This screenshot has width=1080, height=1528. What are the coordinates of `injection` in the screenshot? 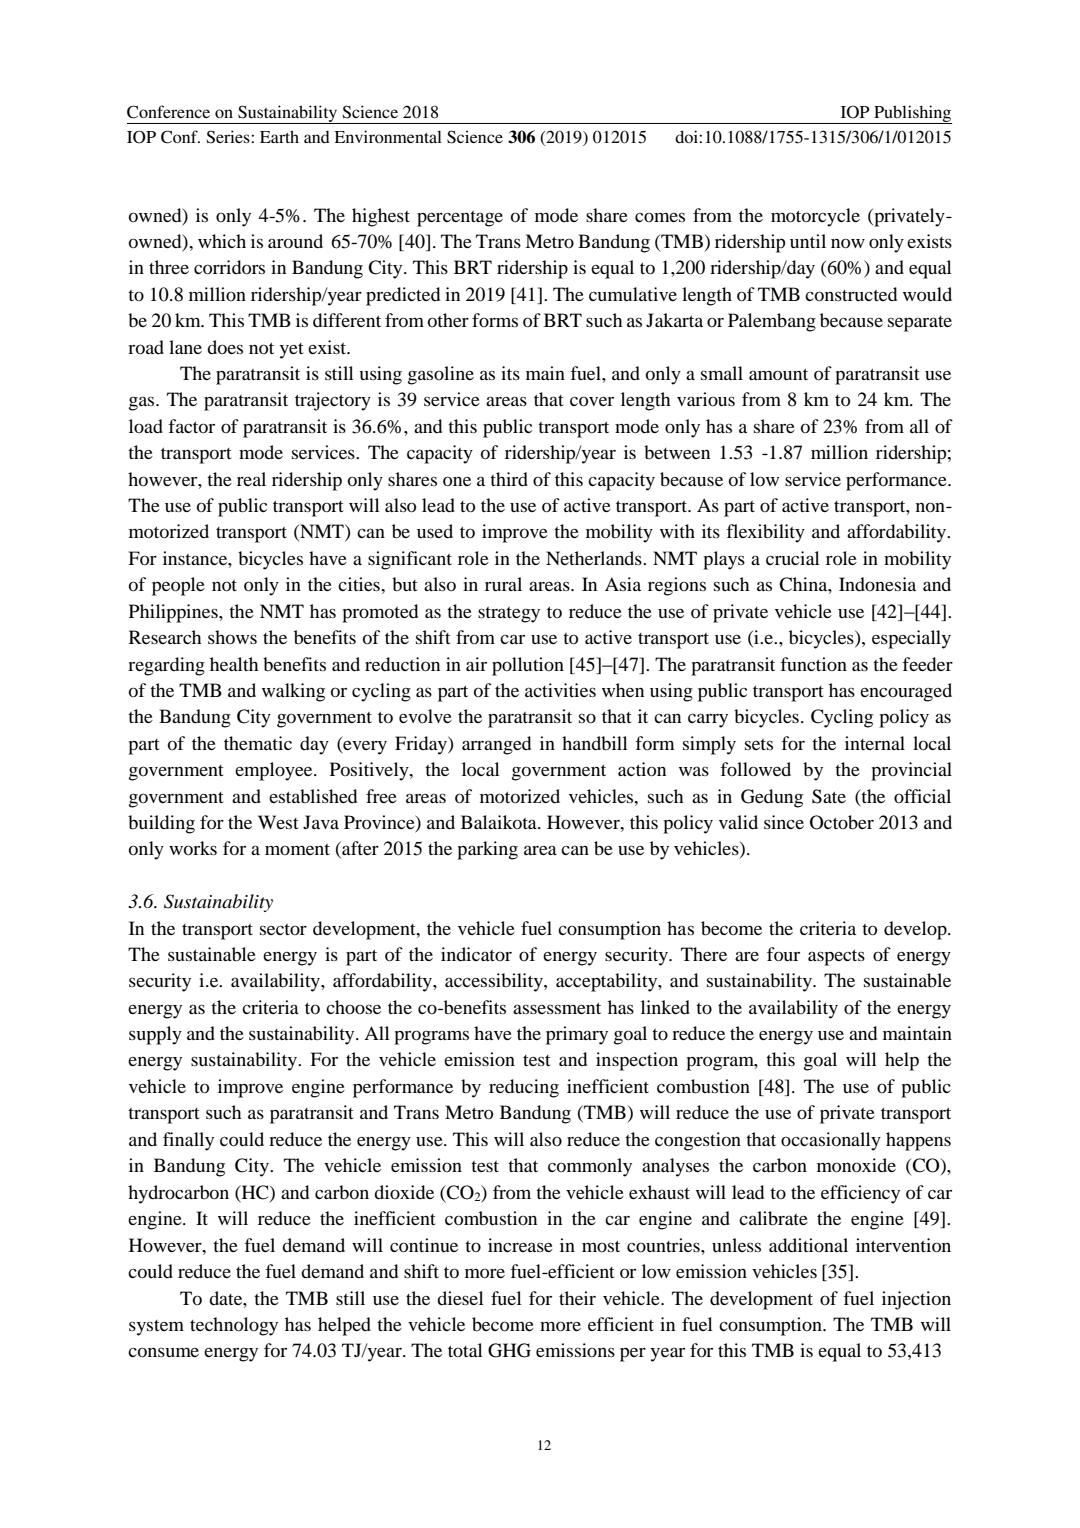 It's located at (916, 1300).
